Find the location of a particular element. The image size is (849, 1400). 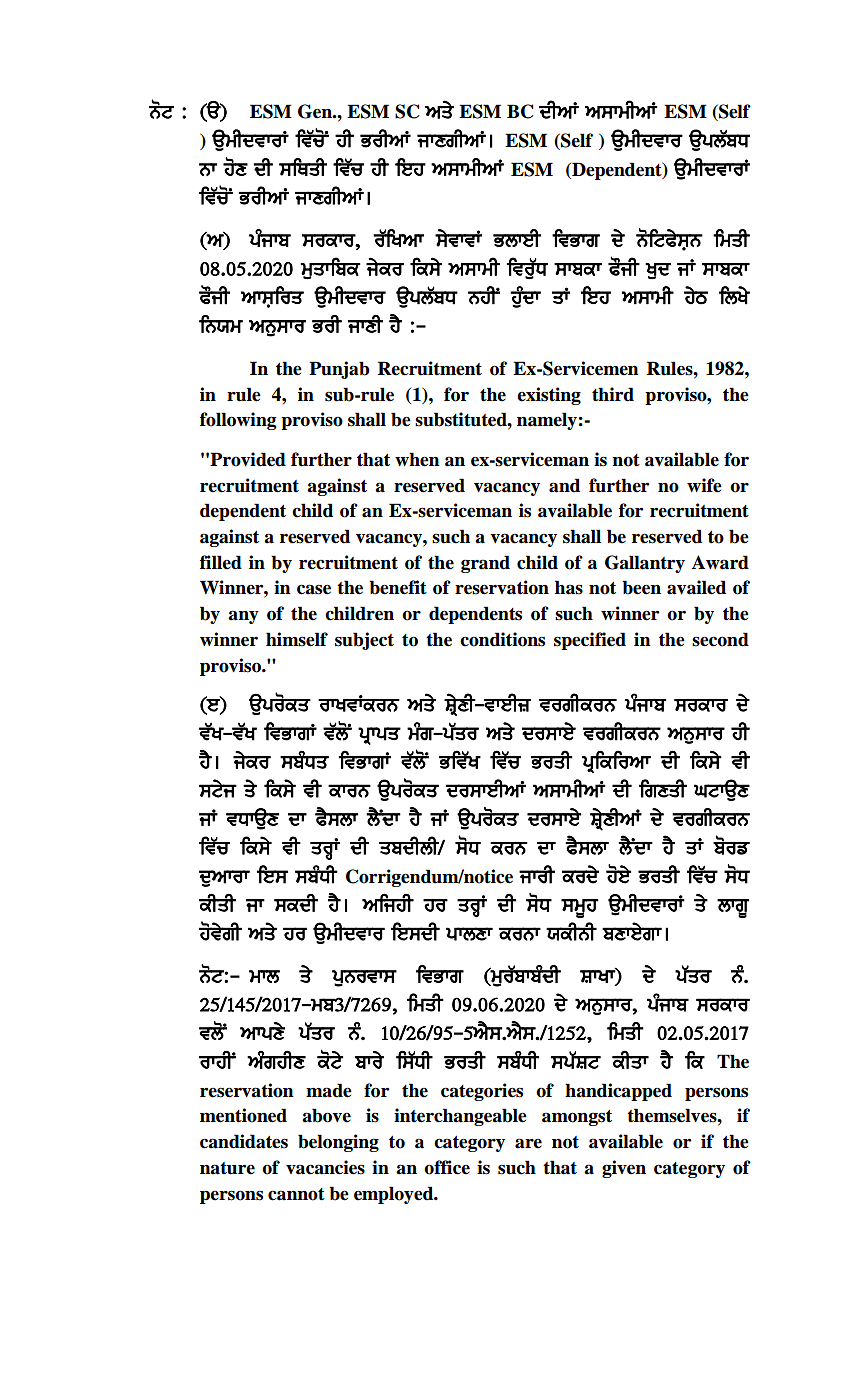

existing is located at coordinates (549, 396).
